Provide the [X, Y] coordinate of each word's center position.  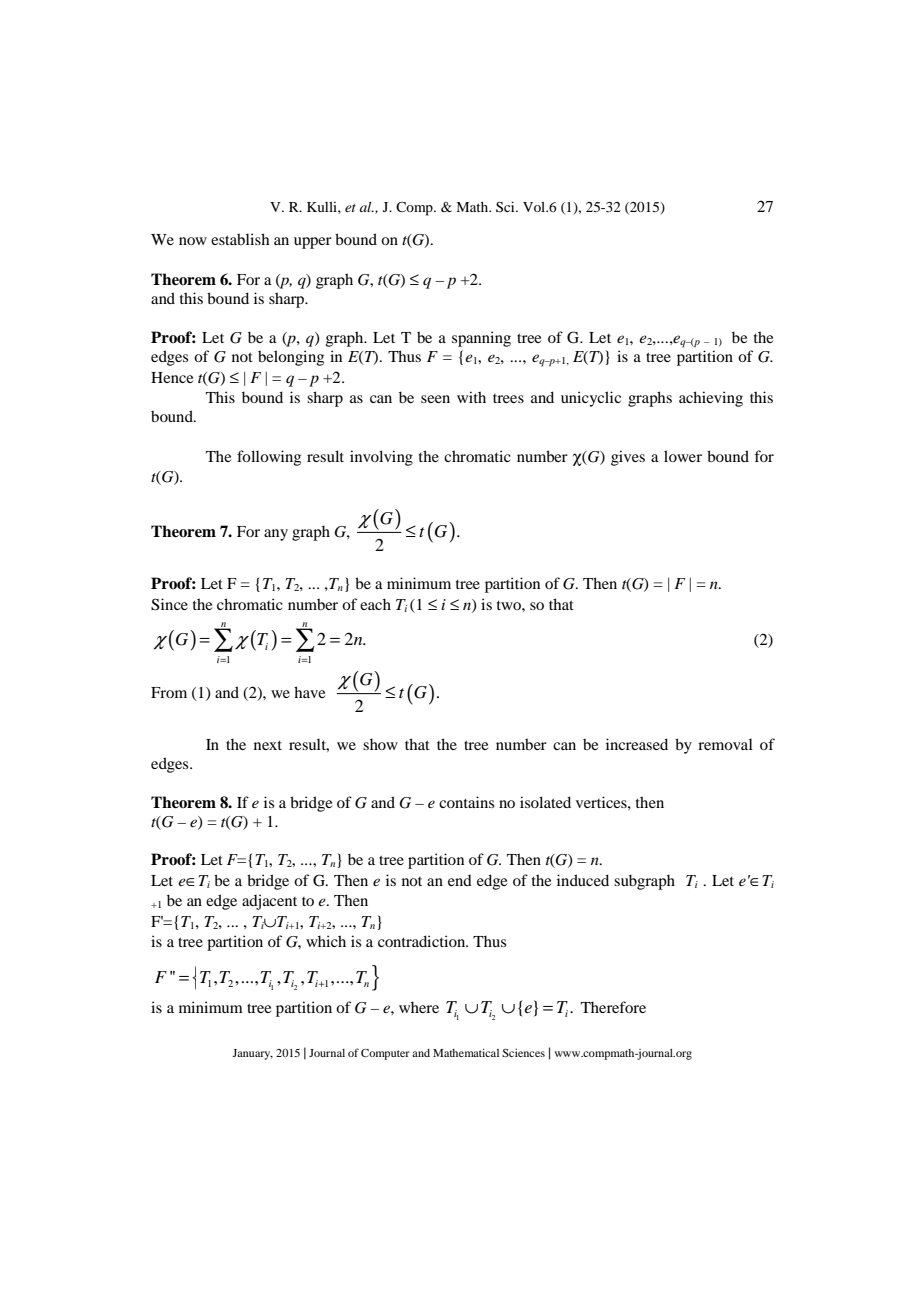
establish [240, 239]
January [252, 1054]
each [375, 604]
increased [637, 744]
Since [169, 604]
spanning [481, 339]
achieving [711, 399]
